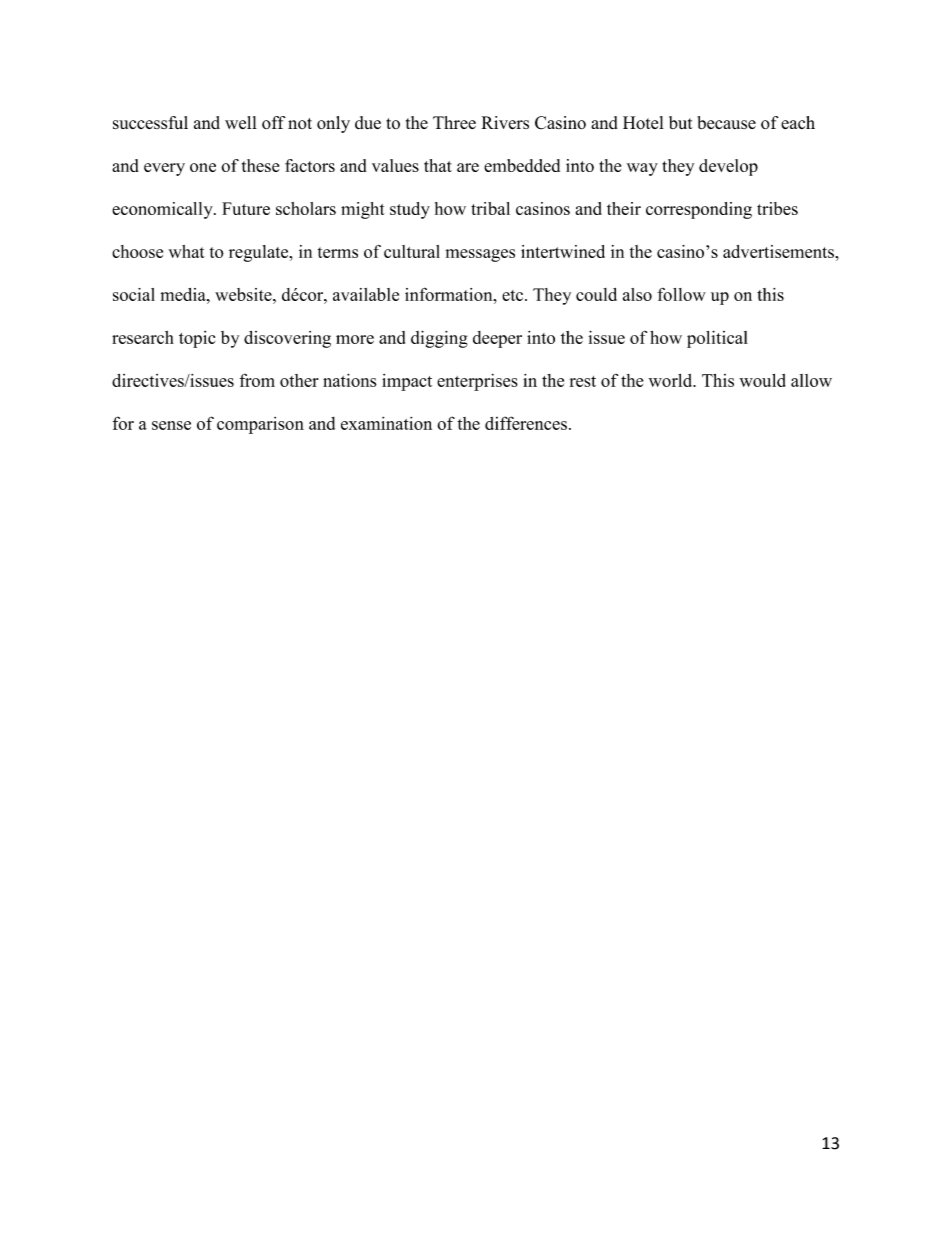 The height and width of the screenshot is (1233, 952). What do you see at coordinates (241, 122) in the screenshot?
I see `well` at bounding box center [241, 122].
